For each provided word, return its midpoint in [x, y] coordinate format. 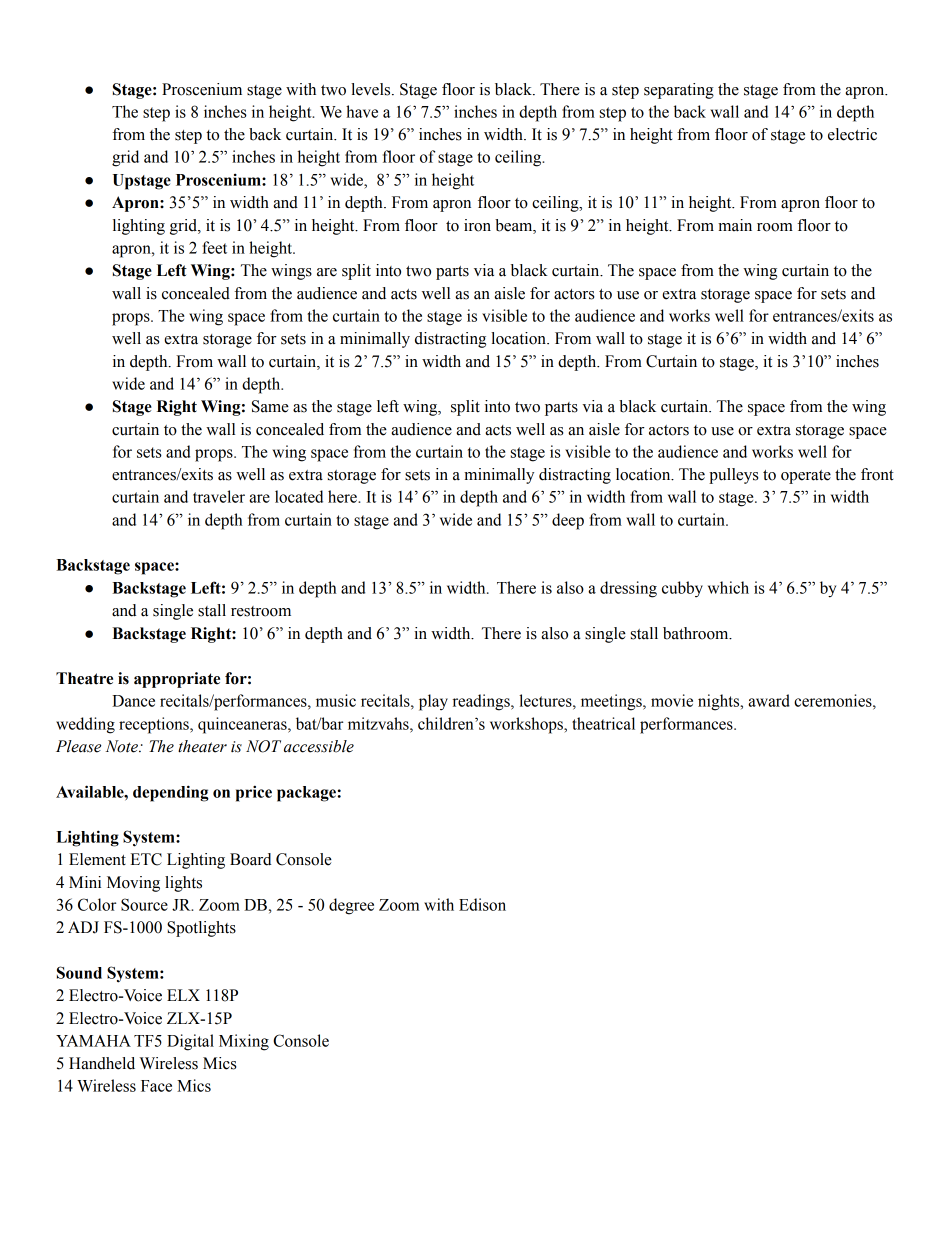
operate [806, 477]
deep [568, 521]
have [362, 111]
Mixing [244, 1042]
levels [372, 89]
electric [852, 134]
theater [202, 746]
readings [482, 702]
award [769, 700]
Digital [190, 1042]
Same [270, 406]
